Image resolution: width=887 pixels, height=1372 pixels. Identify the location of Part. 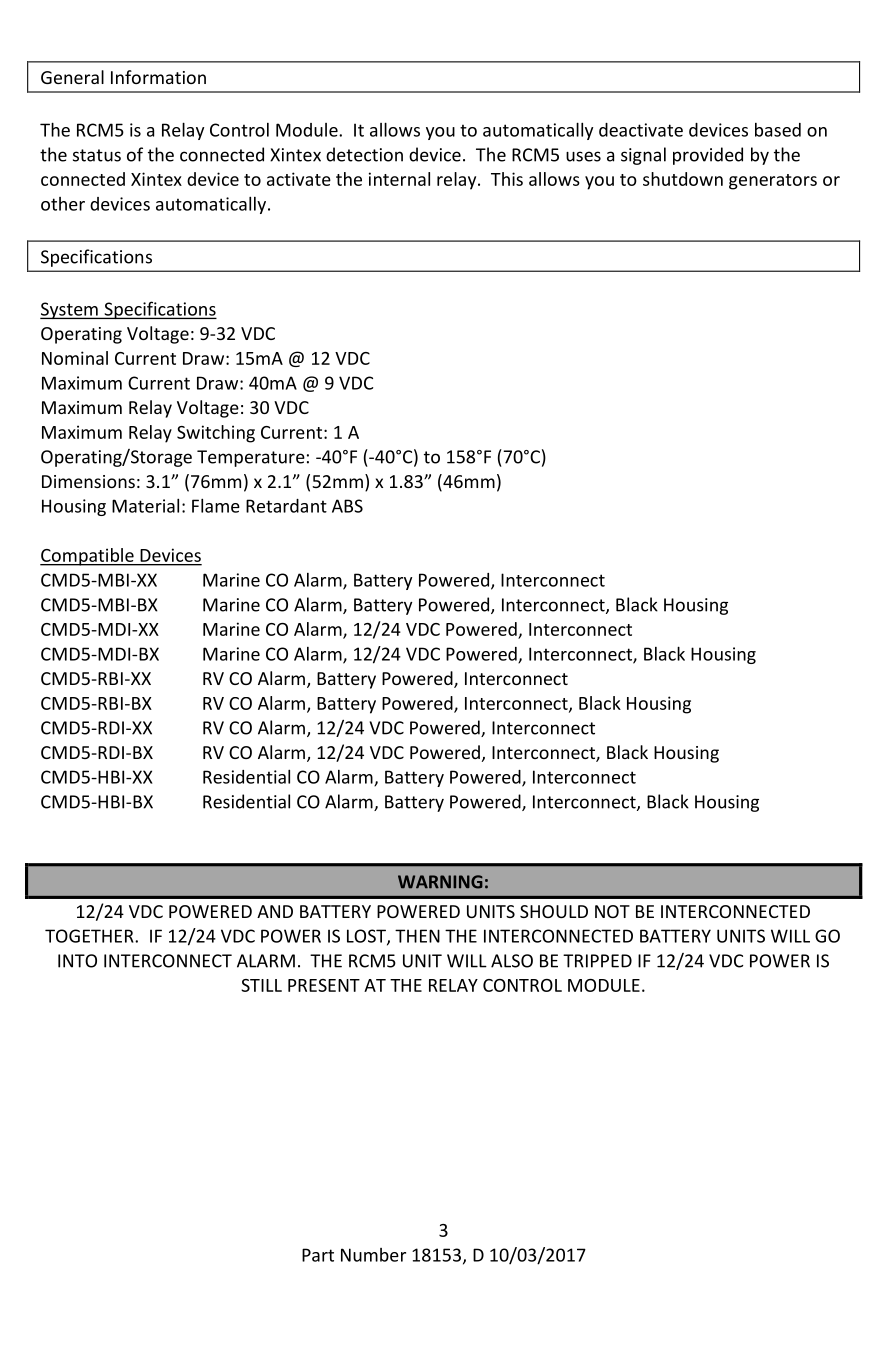
(318, 1255).
